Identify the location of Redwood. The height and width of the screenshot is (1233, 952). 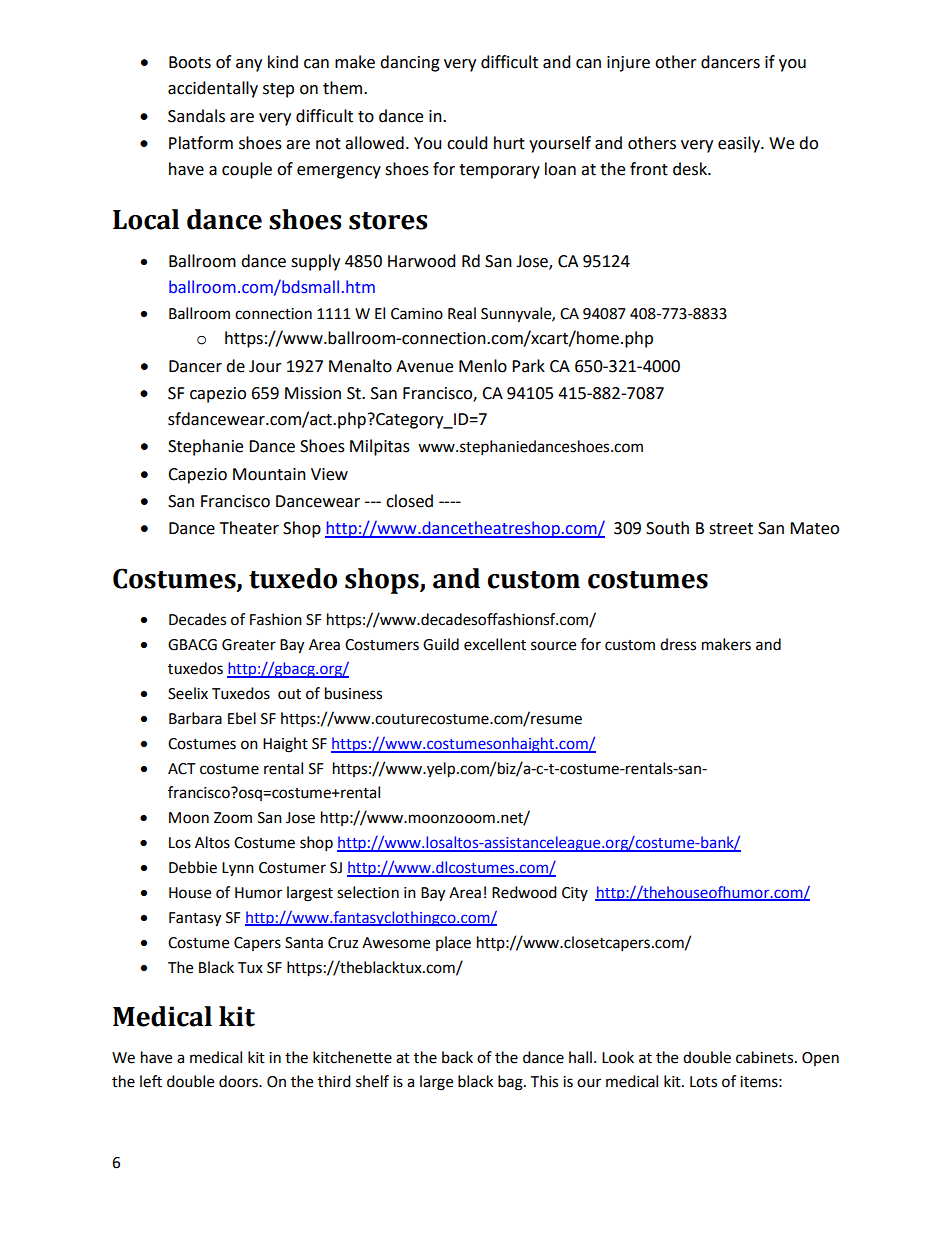
(524, 892).
